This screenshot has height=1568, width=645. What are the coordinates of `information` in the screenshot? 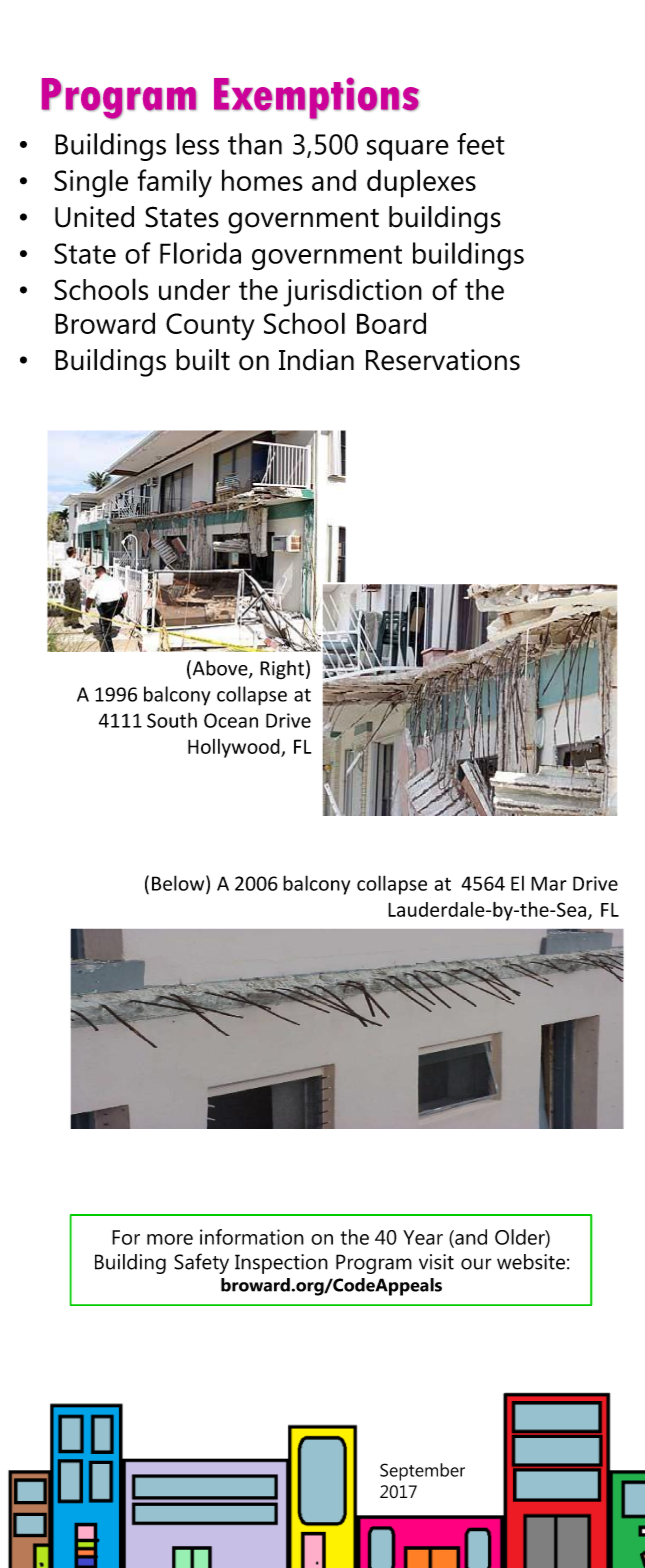 It's located at (252, 1237).
